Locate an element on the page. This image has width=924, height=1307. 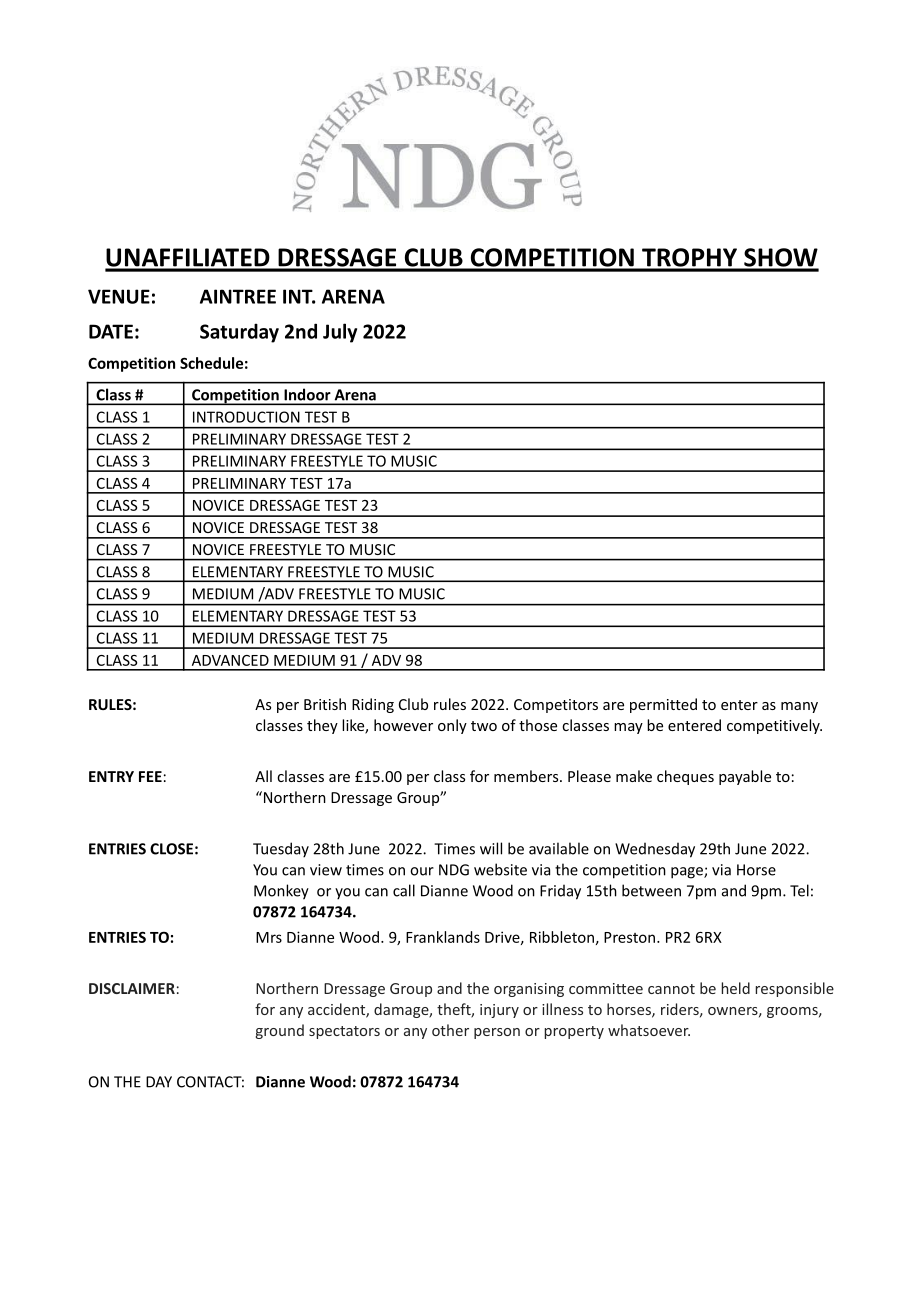
ADVANCED is located at coordinates (230, 660).
